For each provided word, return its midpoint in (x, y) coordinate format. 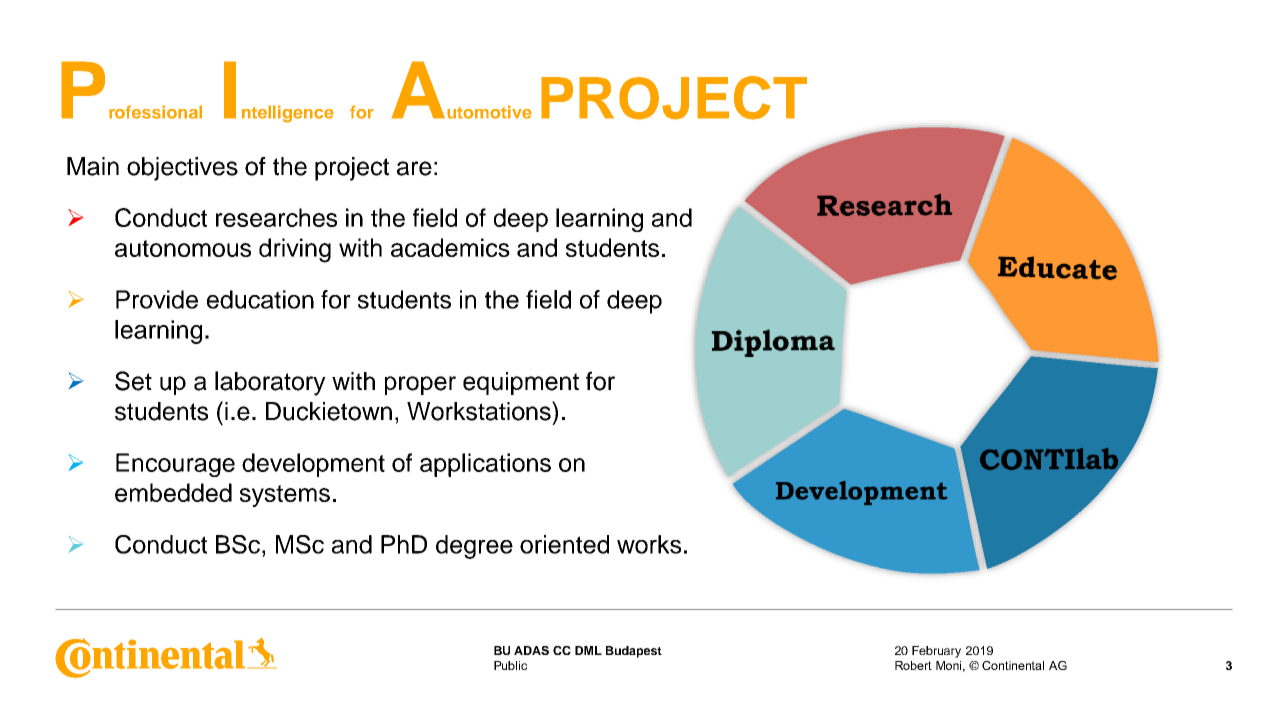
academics (450, 247)
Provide (157, 299)
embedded (173, 492)
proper (420, 385)
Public (510, 665)
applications (485, 465)
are (414, 168)
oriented (564, 544)
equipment (521, 383)
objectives (182, 169)
